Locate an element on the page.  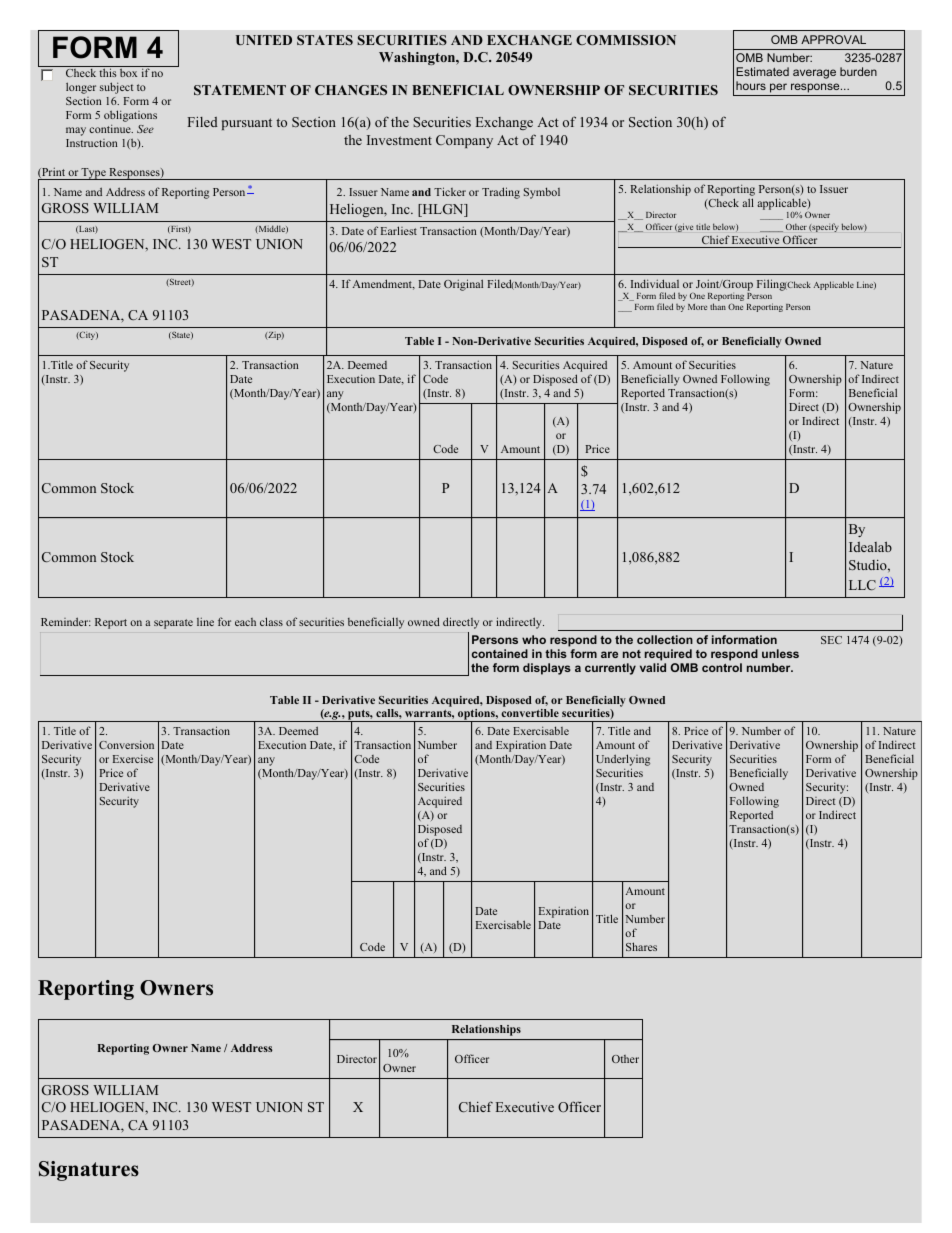
Conversion is located at coordinates (126, 744).
